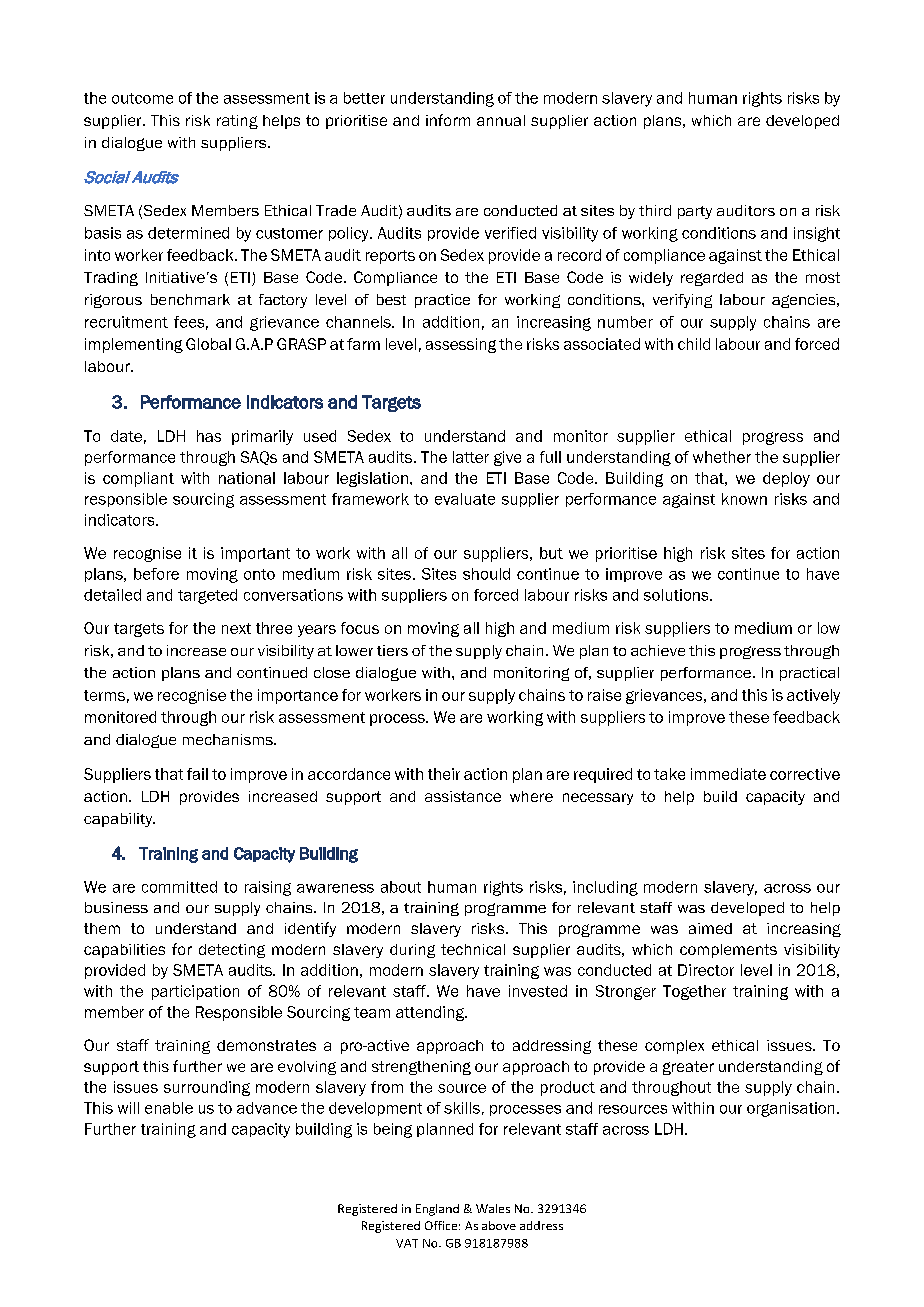  I want to click on inform, so click(448, 120).
